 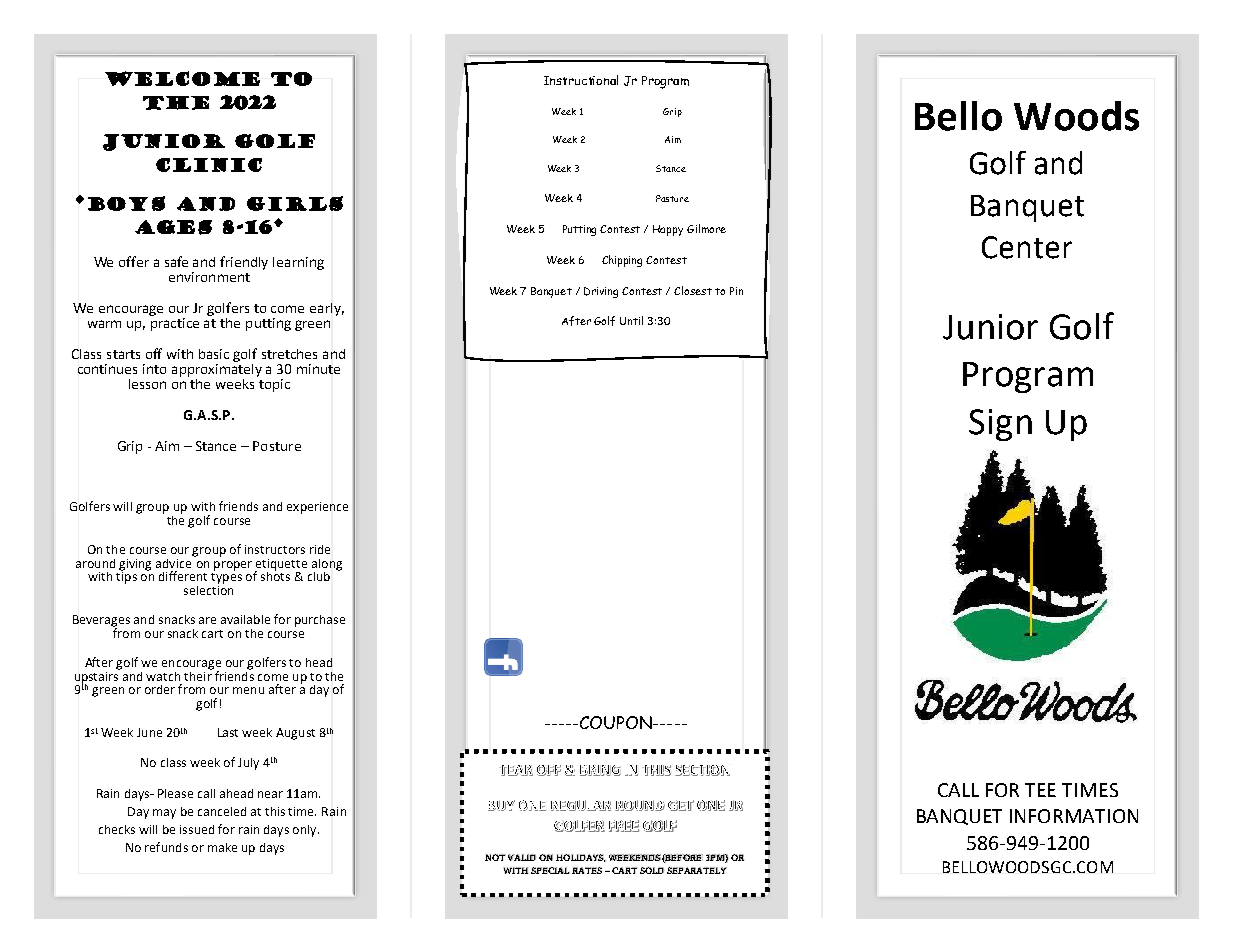 I want to click on make, so click(x=222, y=847).
